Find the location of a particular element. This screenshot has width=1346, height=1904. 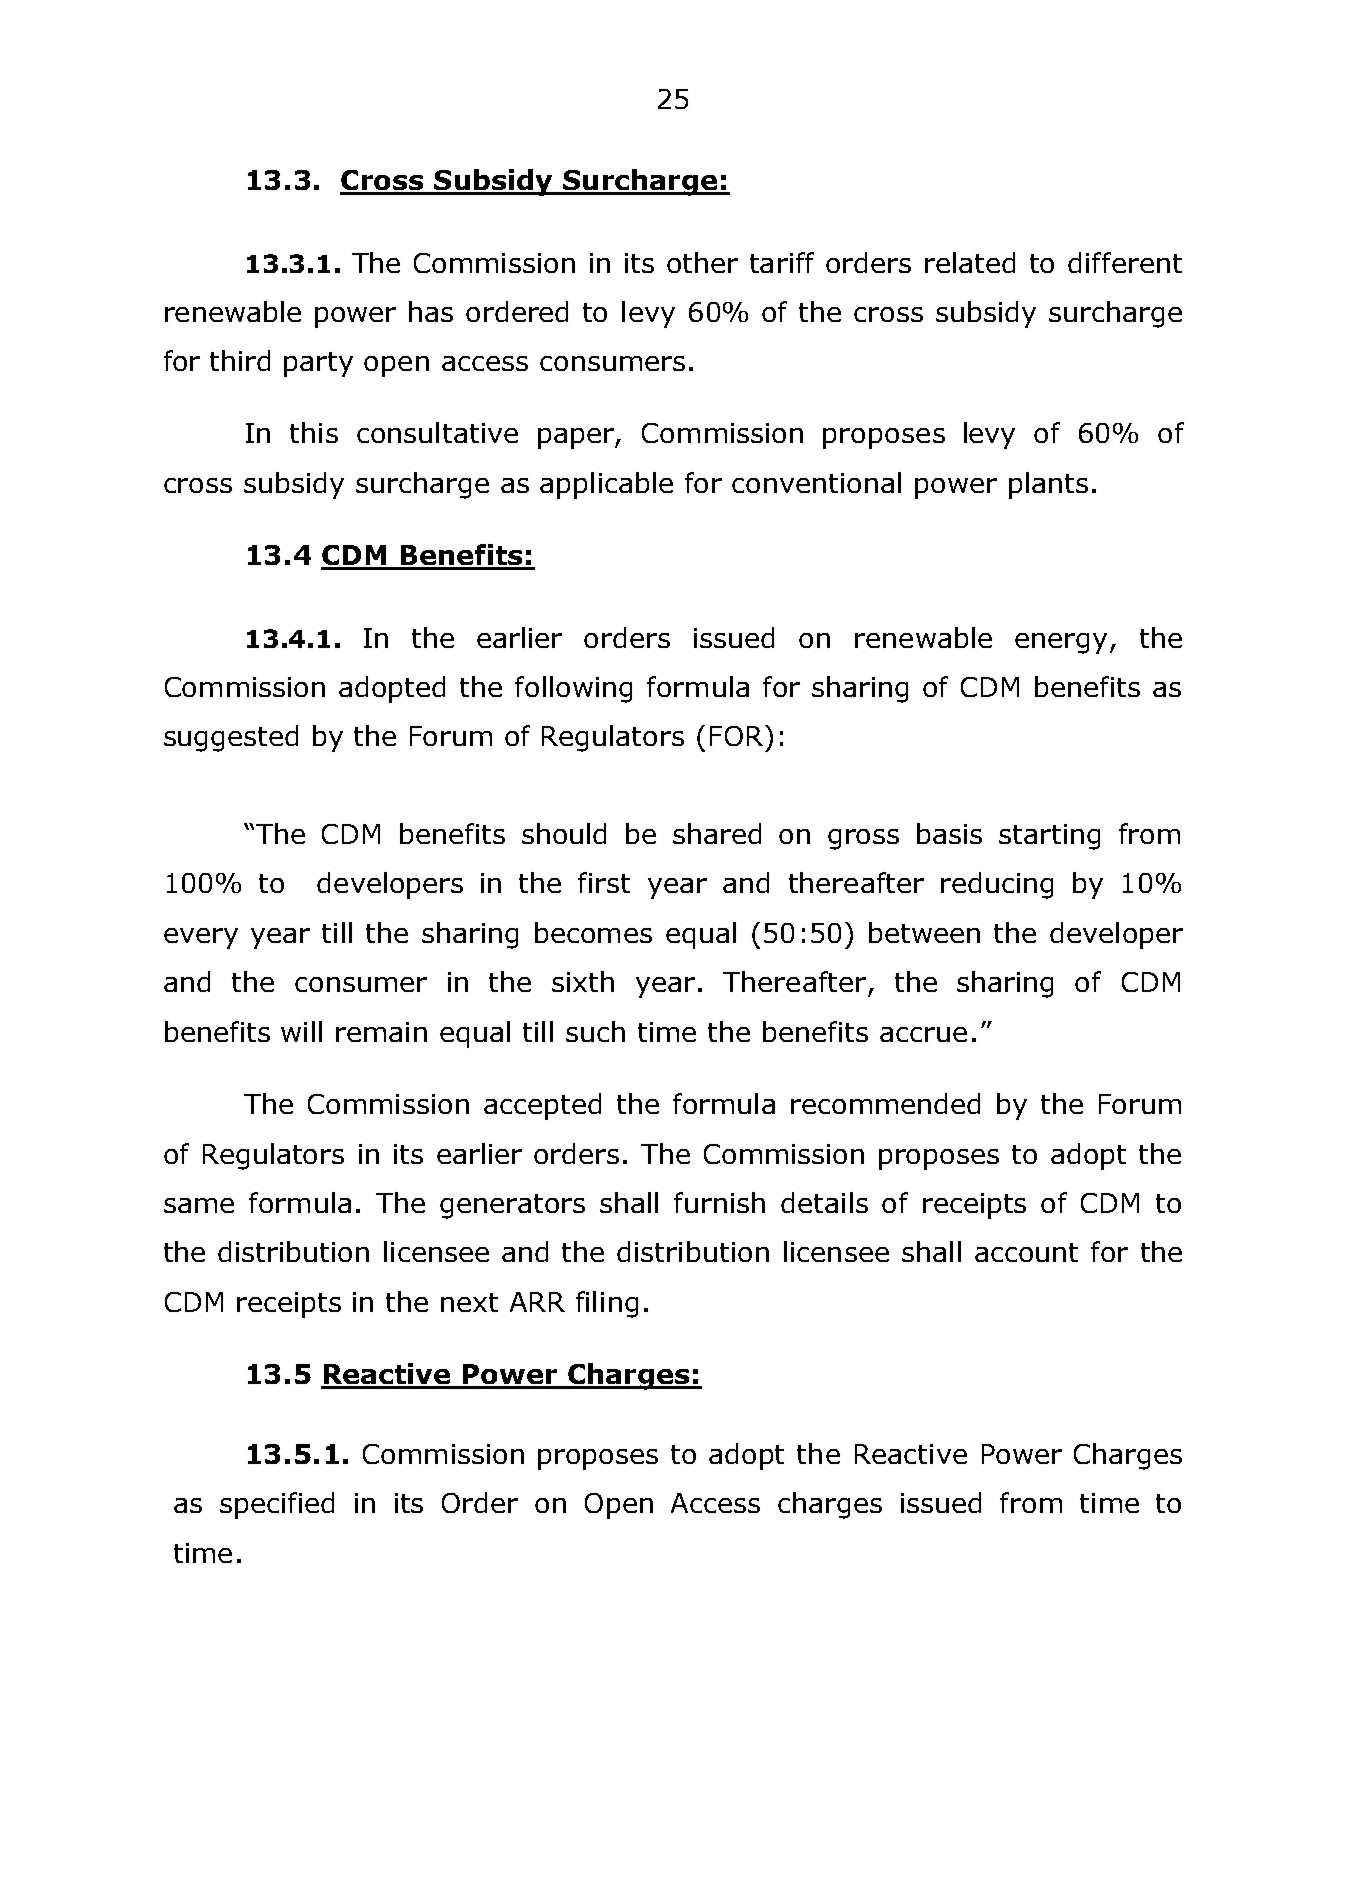

suggested is located at coordinates (231, 738).
